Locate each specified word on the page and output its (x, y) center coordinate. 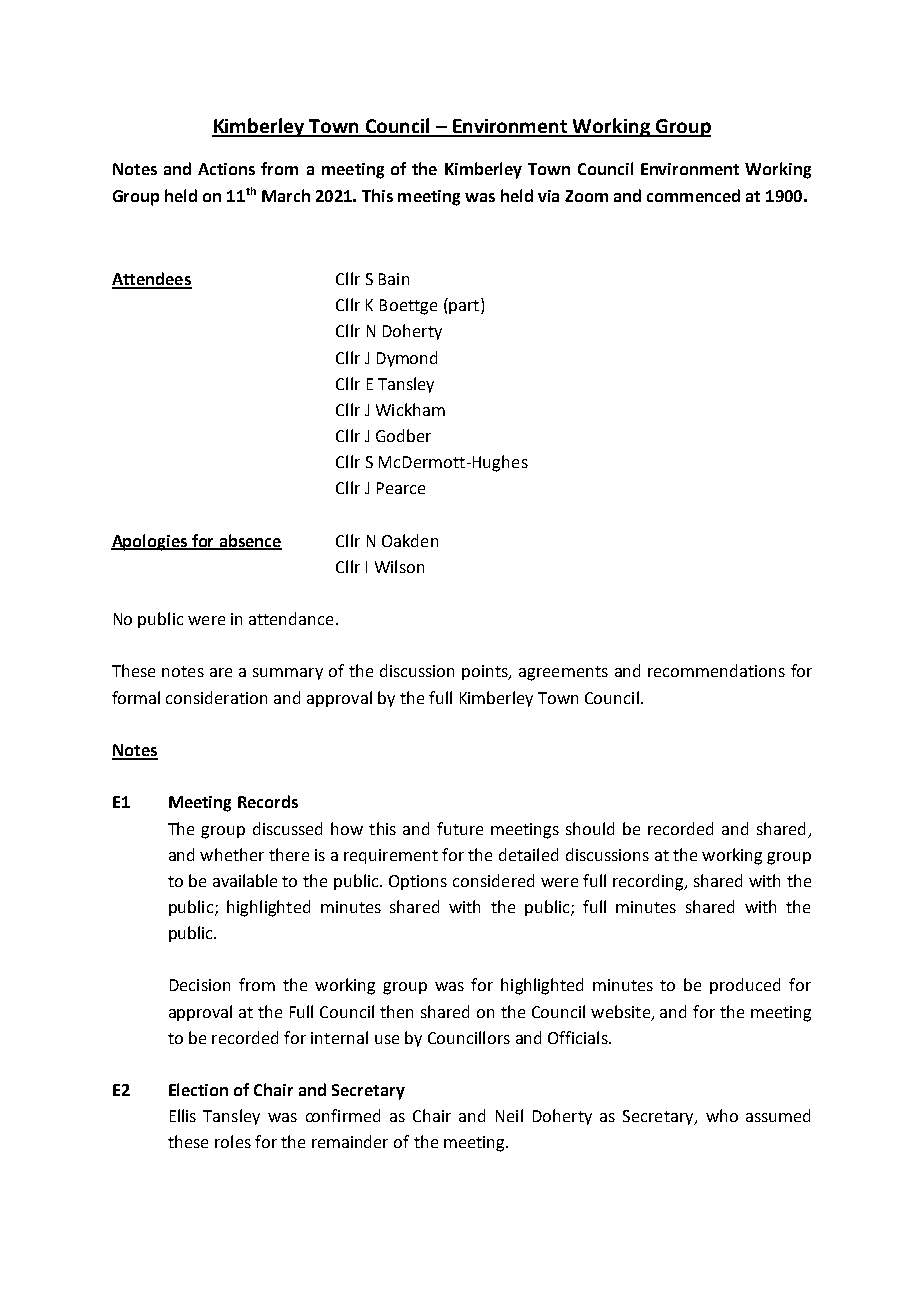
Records (268, 801)
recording (649, 882)
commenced (693, 195)
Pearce (401, 488)
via (548, 196)
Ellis (183, 1115)
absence (249, 541)
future (460, 828)
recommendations (716, 670)
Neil (509, 1115)
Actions (226, 169)
